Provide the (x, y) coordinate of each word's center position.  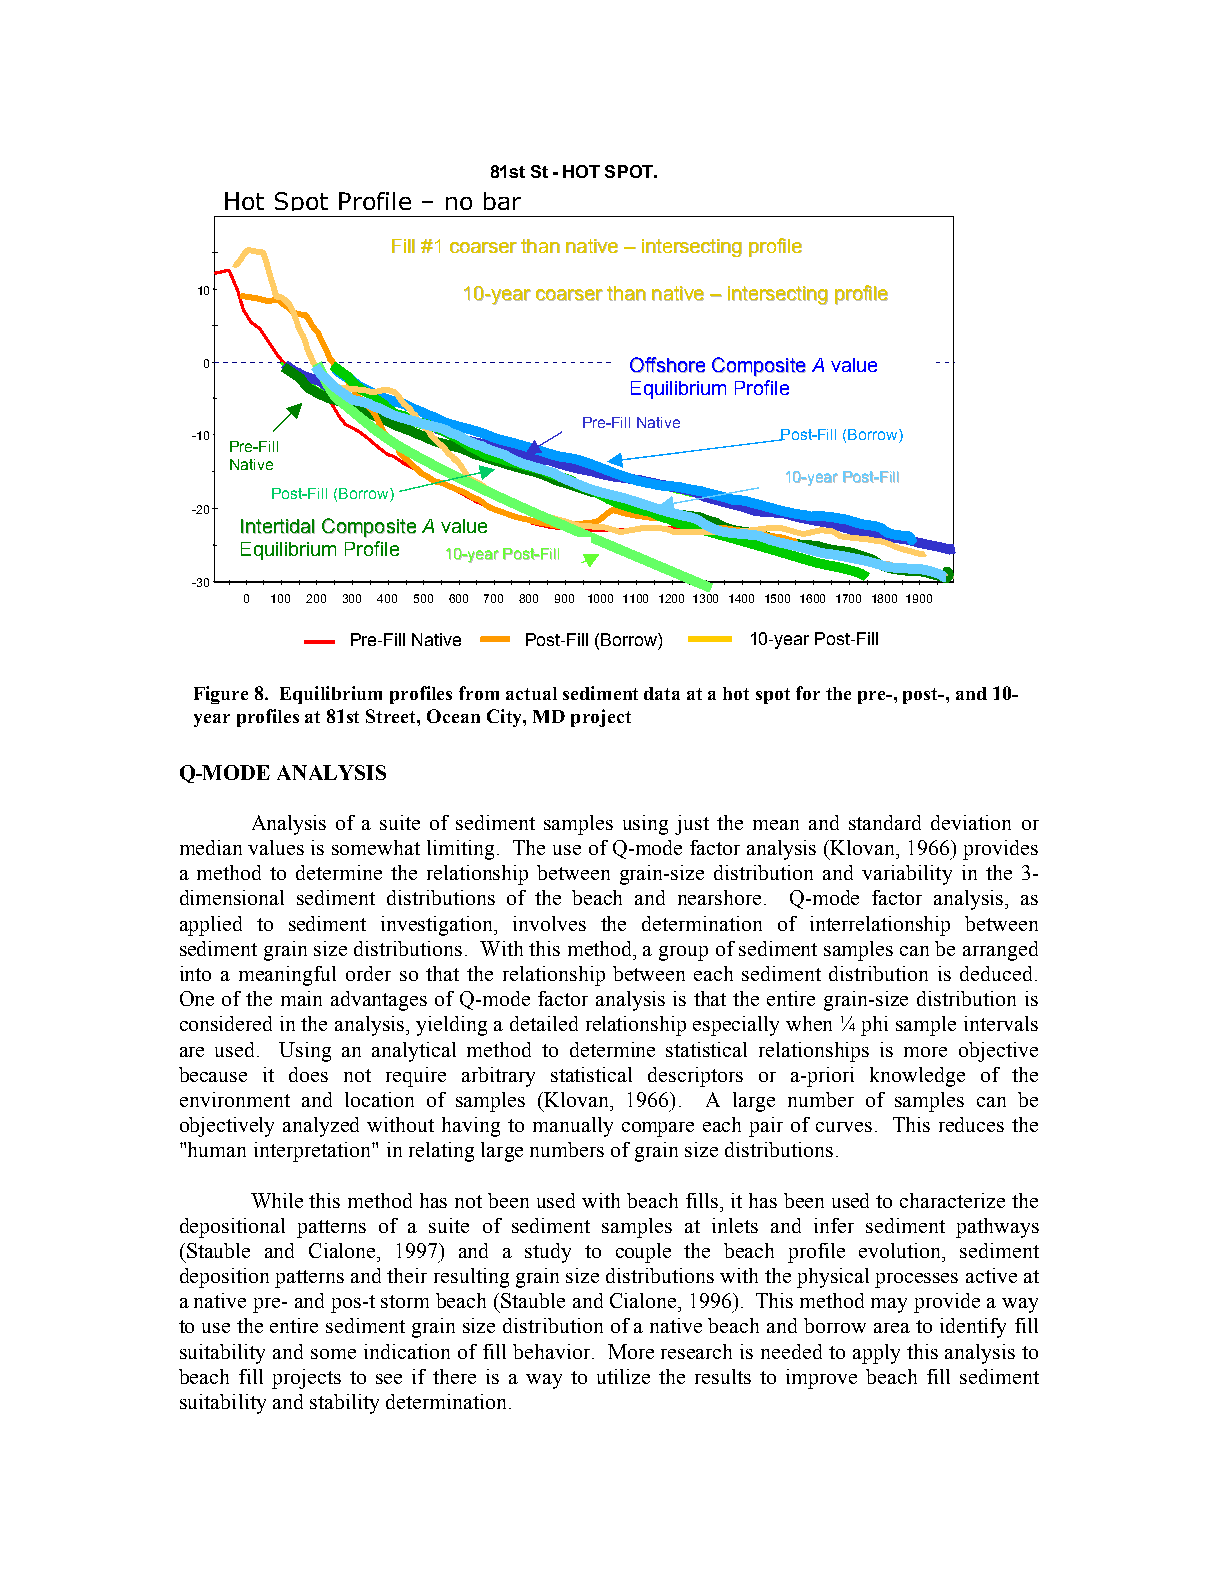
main (301, 998)
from (479, 693)
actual (531, 693)
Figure (221, 695)
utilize (623, 1376)
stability (344, 1404)
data (662, 693)
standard (885, 822)
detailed (544, 1023)
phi (874, 1026)
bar (502, 201)
